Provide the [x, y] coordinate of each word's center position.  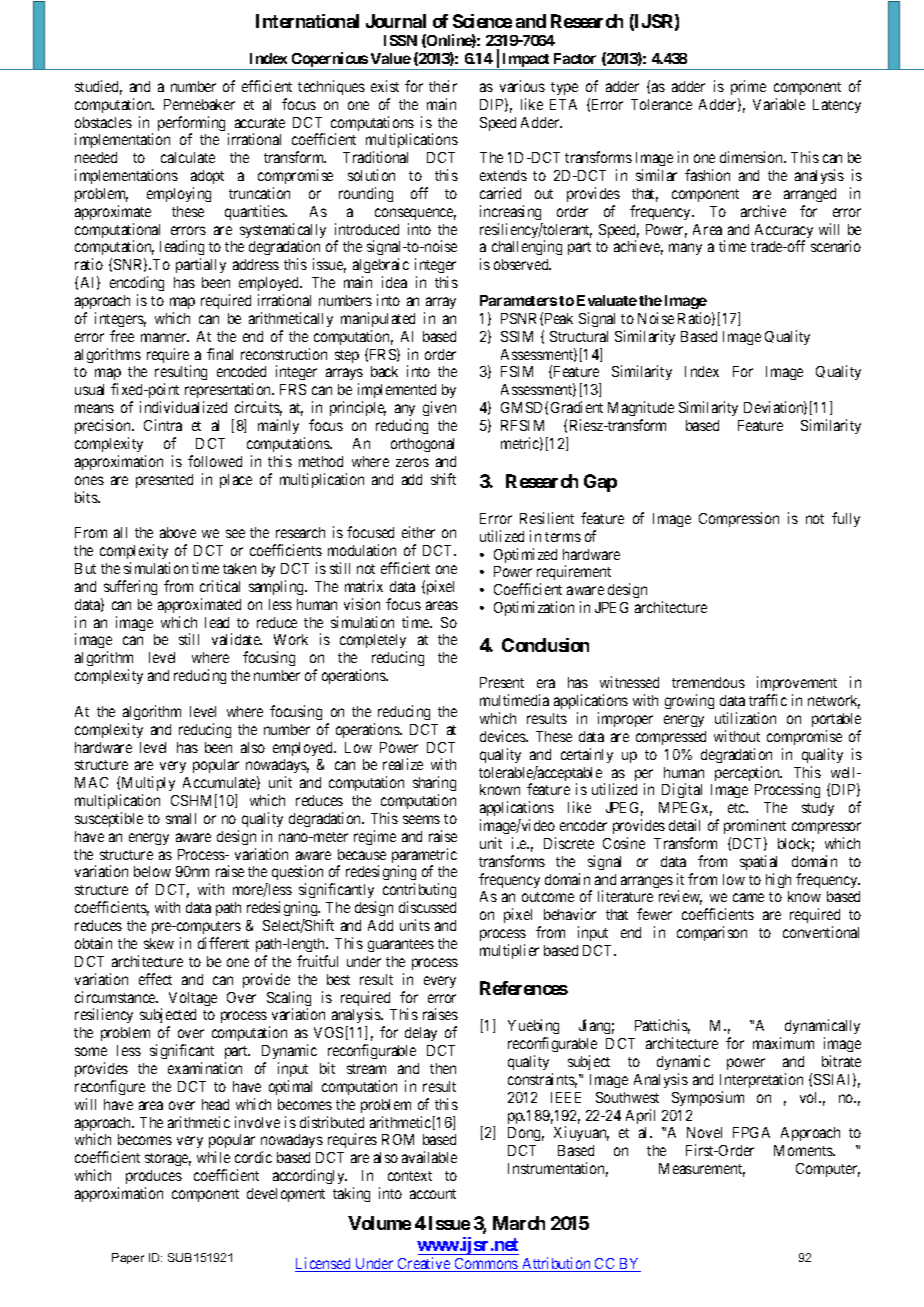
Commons [486, 1265]
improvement [797, 685]
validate [237, 639]
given [439, 408]
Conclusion [545, 645]
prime [748, 87]
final [220, 354]
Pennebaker [199, 104]
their [443, 86]
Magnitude [641, 410]
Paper [128, 1258]
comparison [712, 933]
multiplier [509, 951]
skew [159, 943]
